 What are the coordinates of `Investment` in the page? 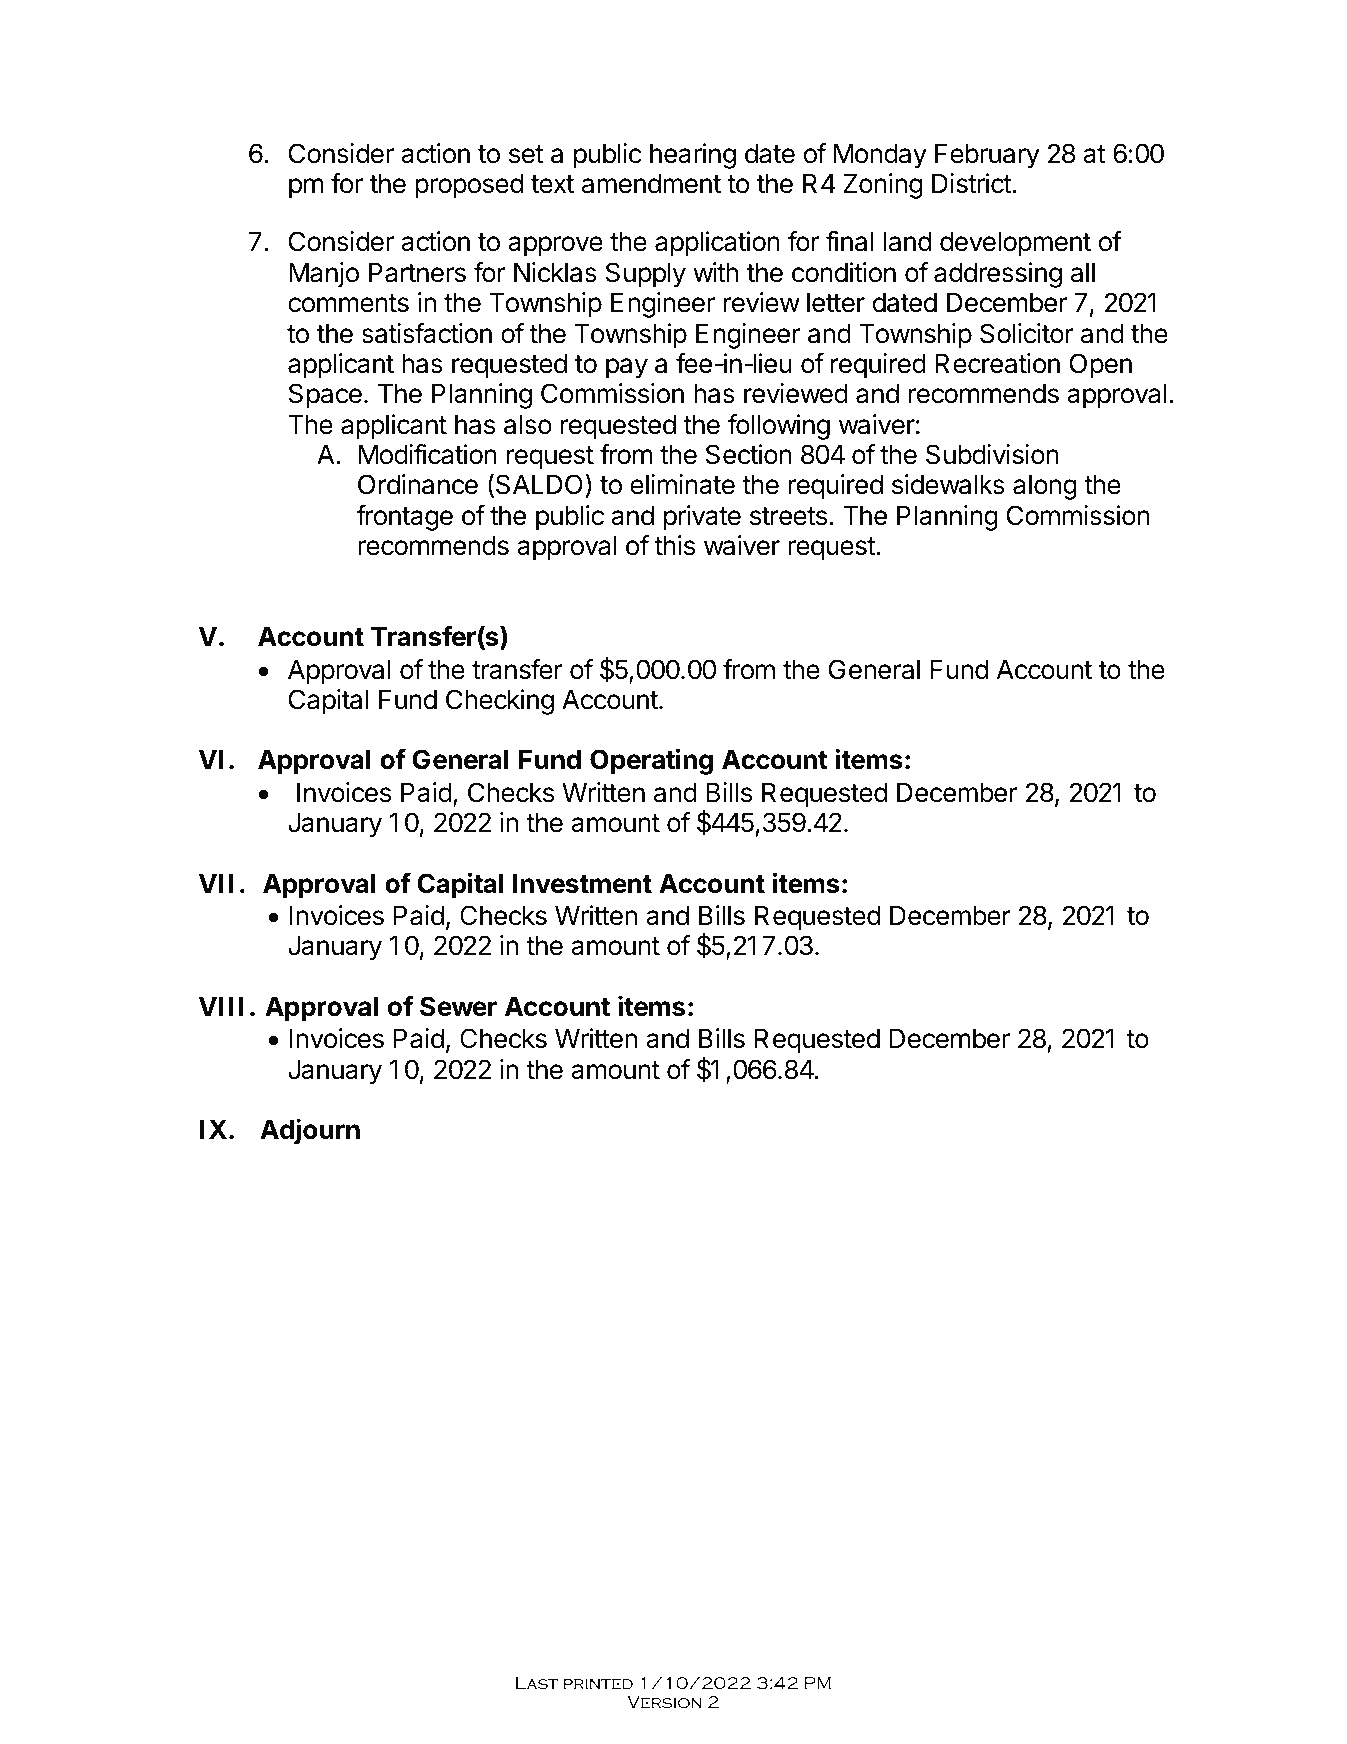 It's located at (582, 883).
